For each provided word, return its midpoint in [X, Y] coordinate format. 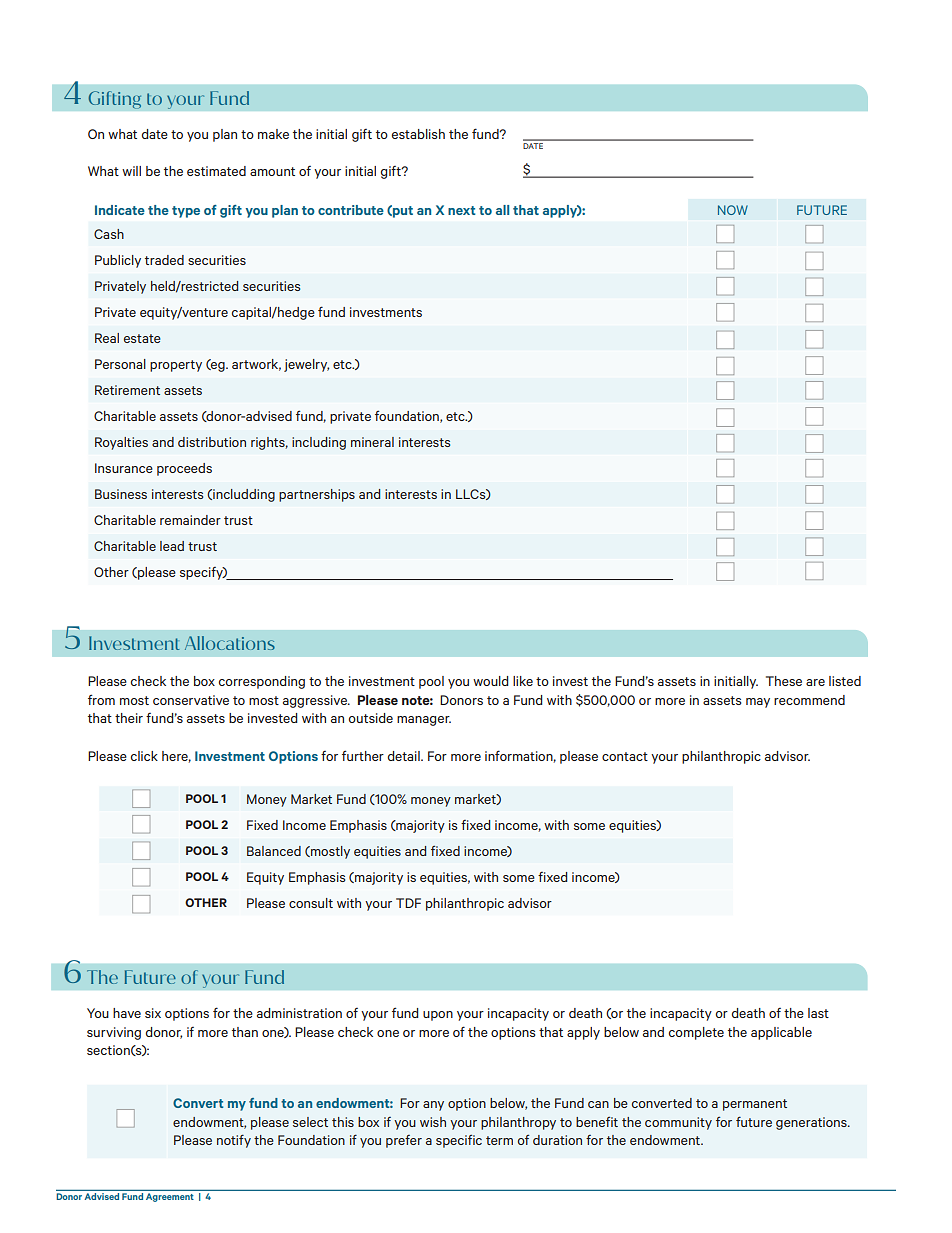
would [491, 681]
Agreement [169, 1197]
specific [459, 1141]
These [784, 681]
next [462, 210]
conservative [191, 700]
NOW [733, 210]
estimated [216, 171]
